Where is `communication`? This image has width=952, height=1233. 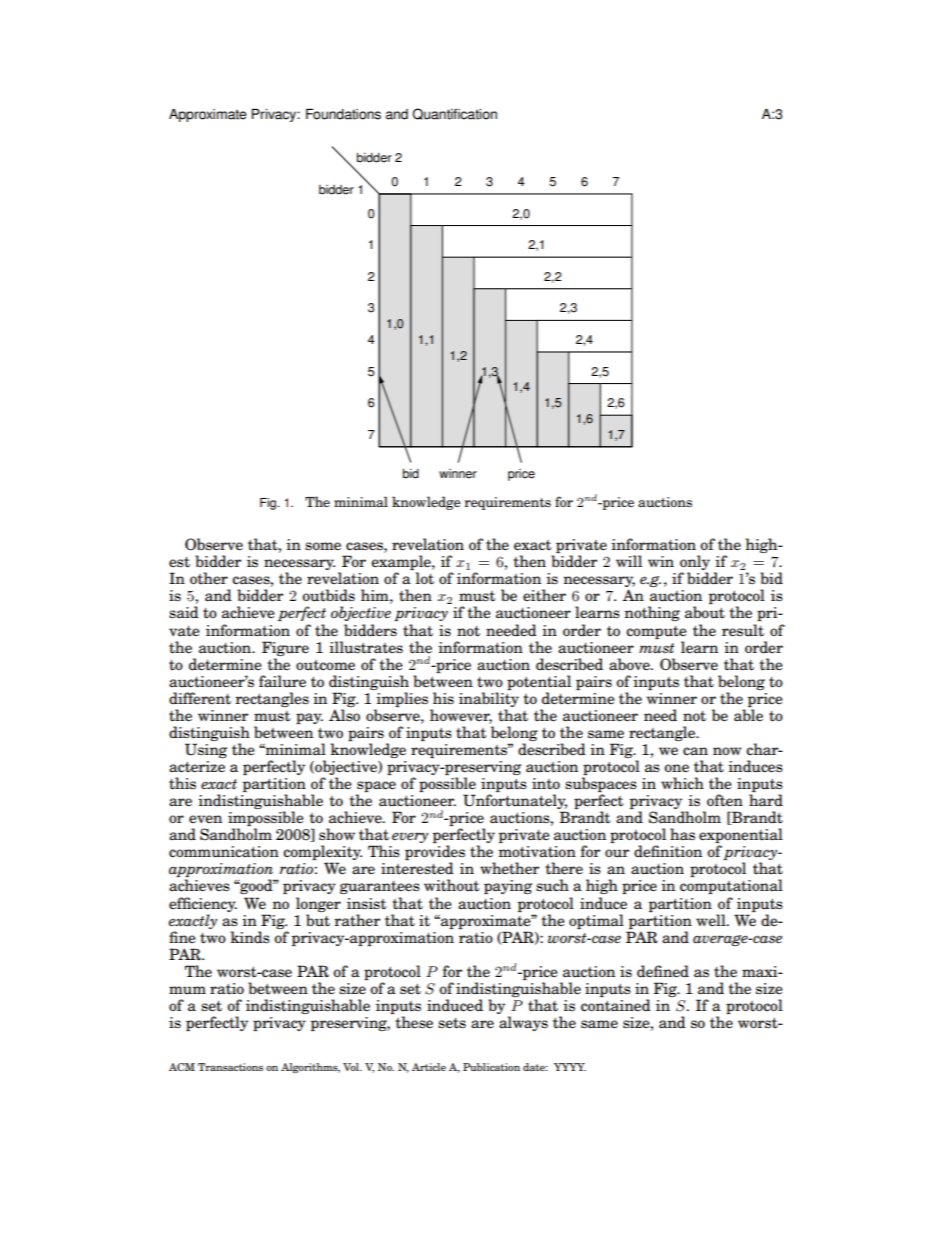
communication is located at coordinates (224, 852).
